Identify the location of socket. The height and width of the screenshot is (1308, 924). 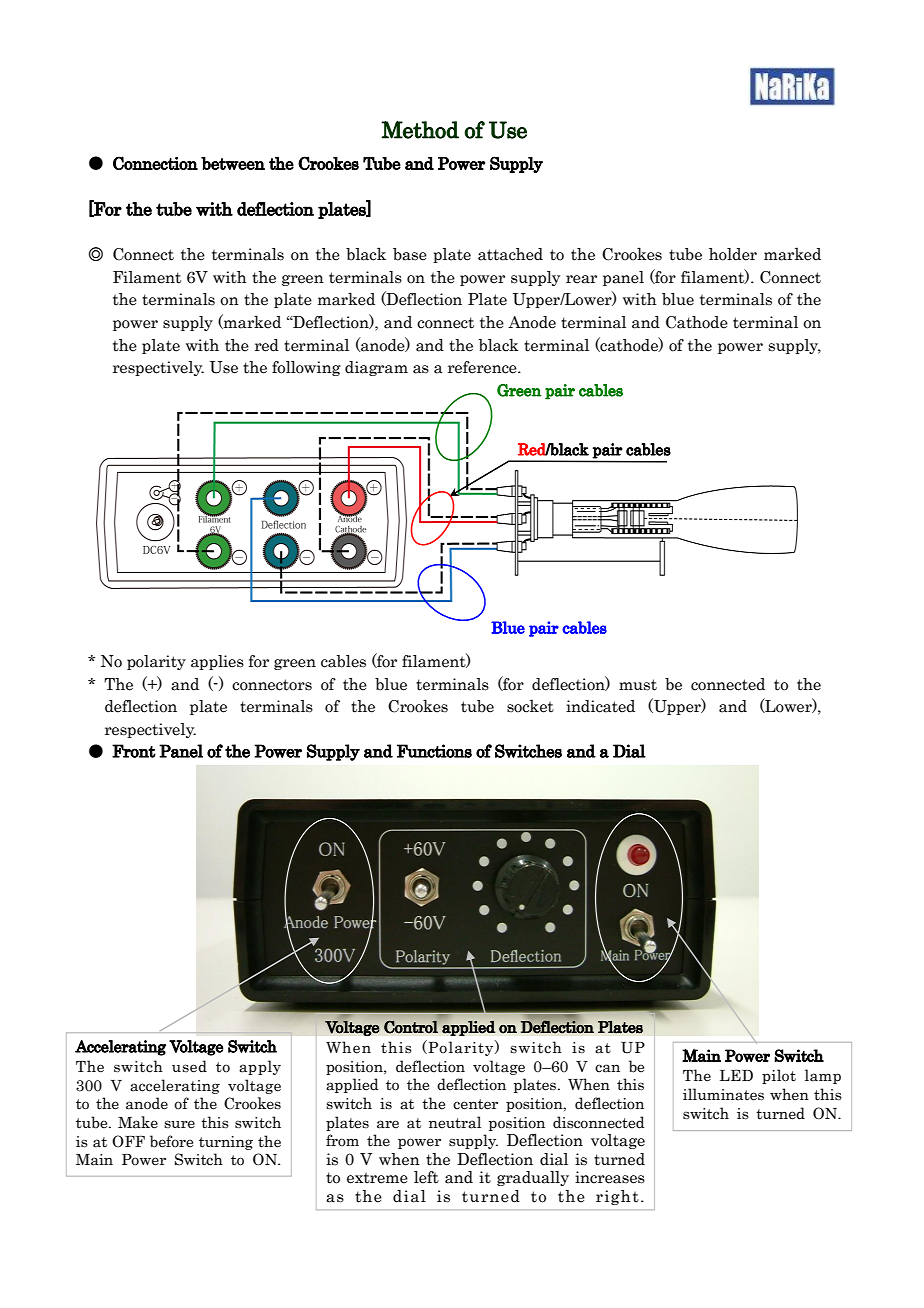
(530, 706).
